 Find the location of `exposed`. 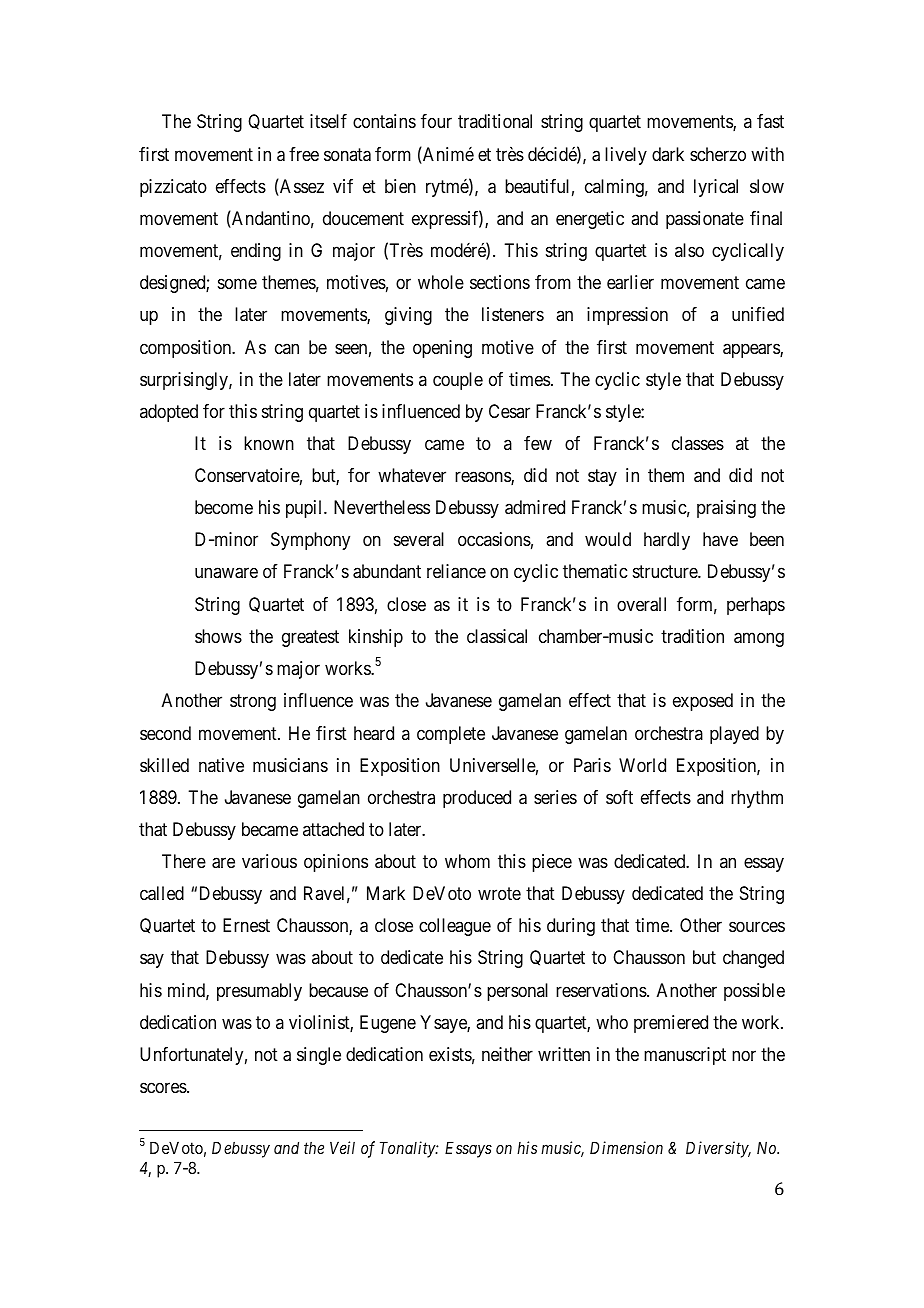

exposed is located at coordinates (703, 702).
